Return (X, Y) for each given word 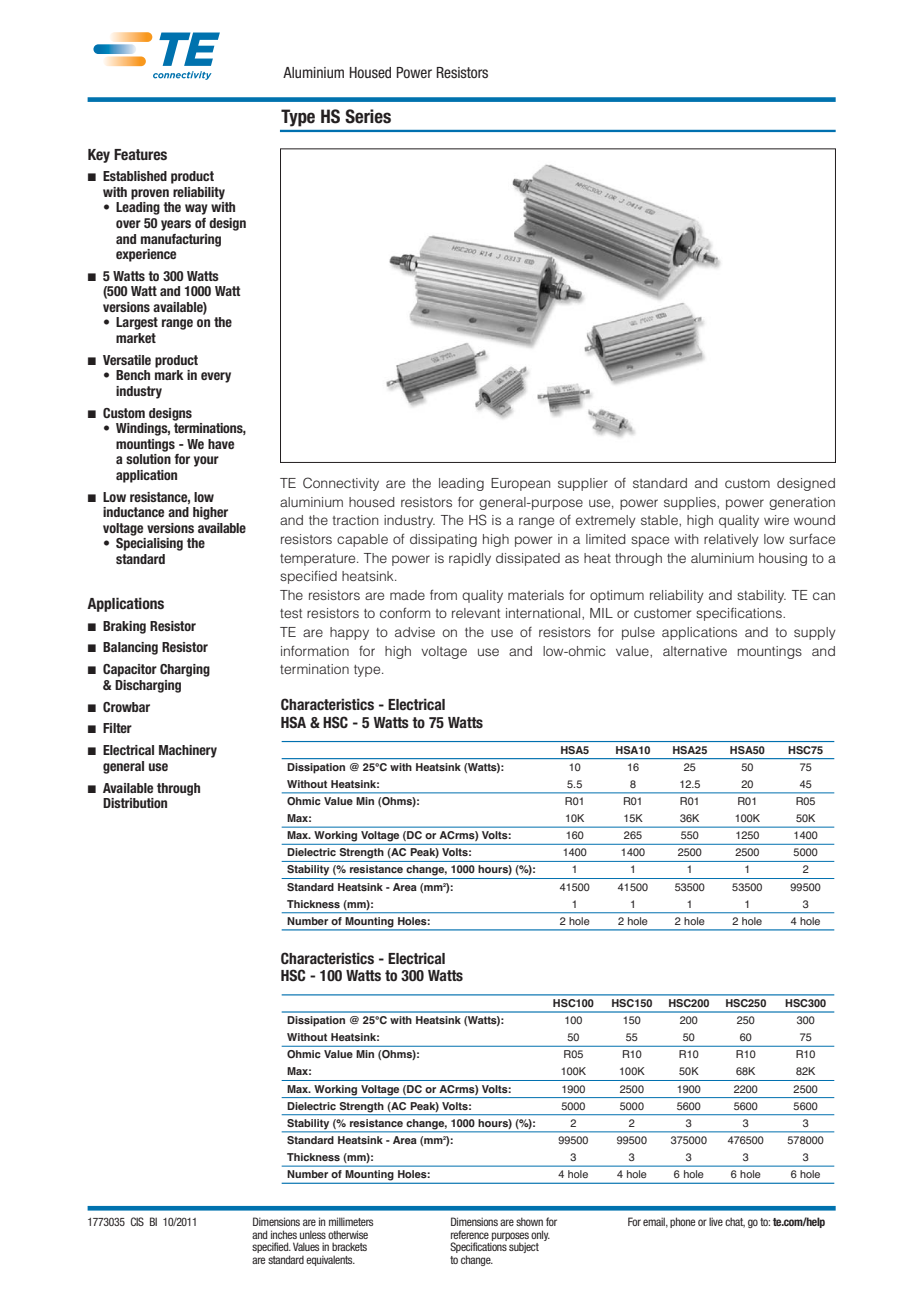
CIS (137, 1221)
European (520, 484)
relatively (731, 540)
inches (284, 1234)
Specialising (149, 544)
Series (368, 116)
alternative (695, 651)
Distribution (135, 803)
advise (415, 632)
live (716, 1221)
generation (802, 503)
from (443, 594)
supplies (691, 503)
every (216, 377)
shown (529, 1221)
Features (140, 155)
